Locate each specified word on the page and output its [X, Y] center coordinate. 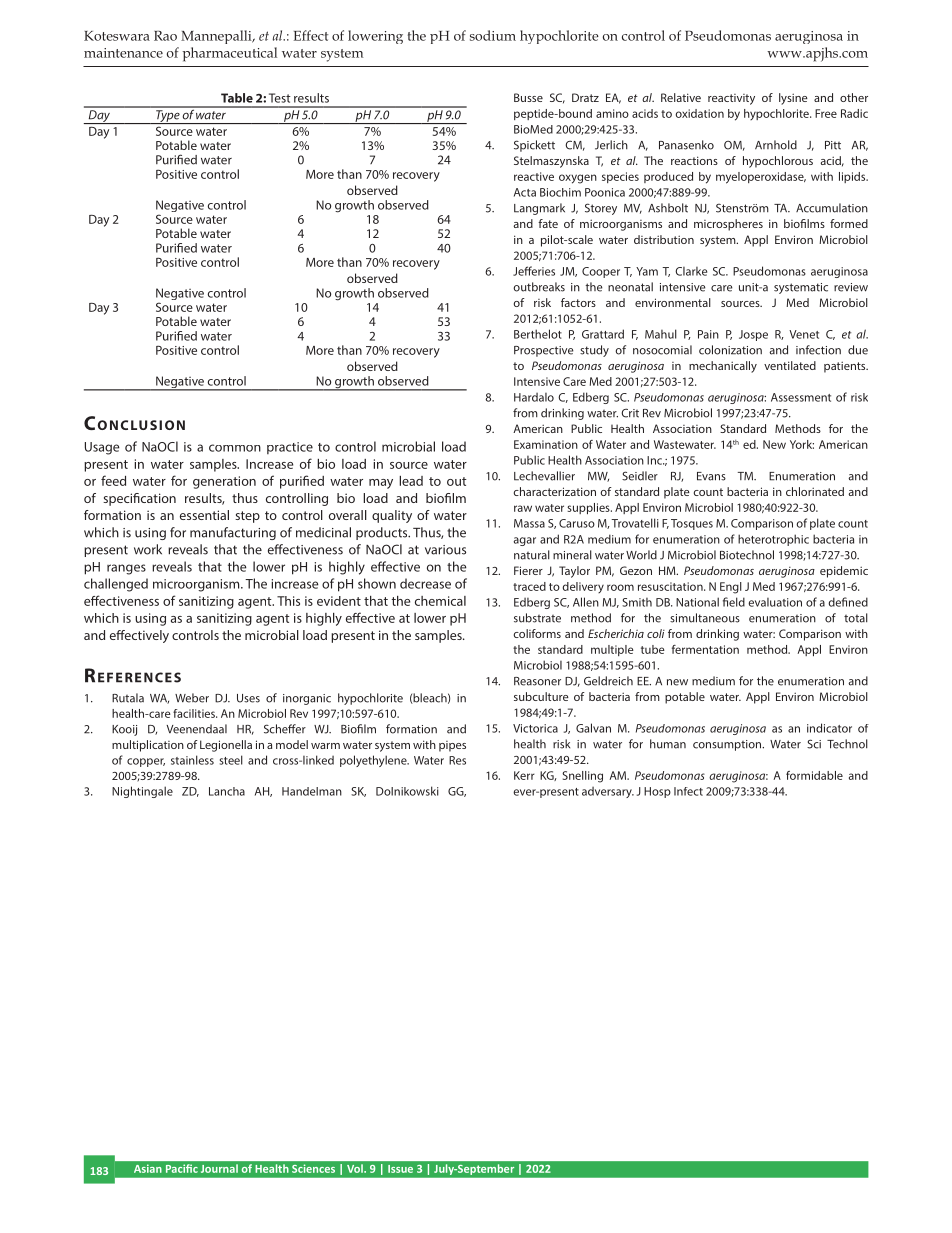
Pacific [182, 1168]
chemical [440, 601]
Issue [400, 1169]
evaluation [775, 602]
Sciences [313, 1168]
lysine [793, 99]
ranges [126, 569]
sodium [493, 35]
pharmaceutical [229, 54]
